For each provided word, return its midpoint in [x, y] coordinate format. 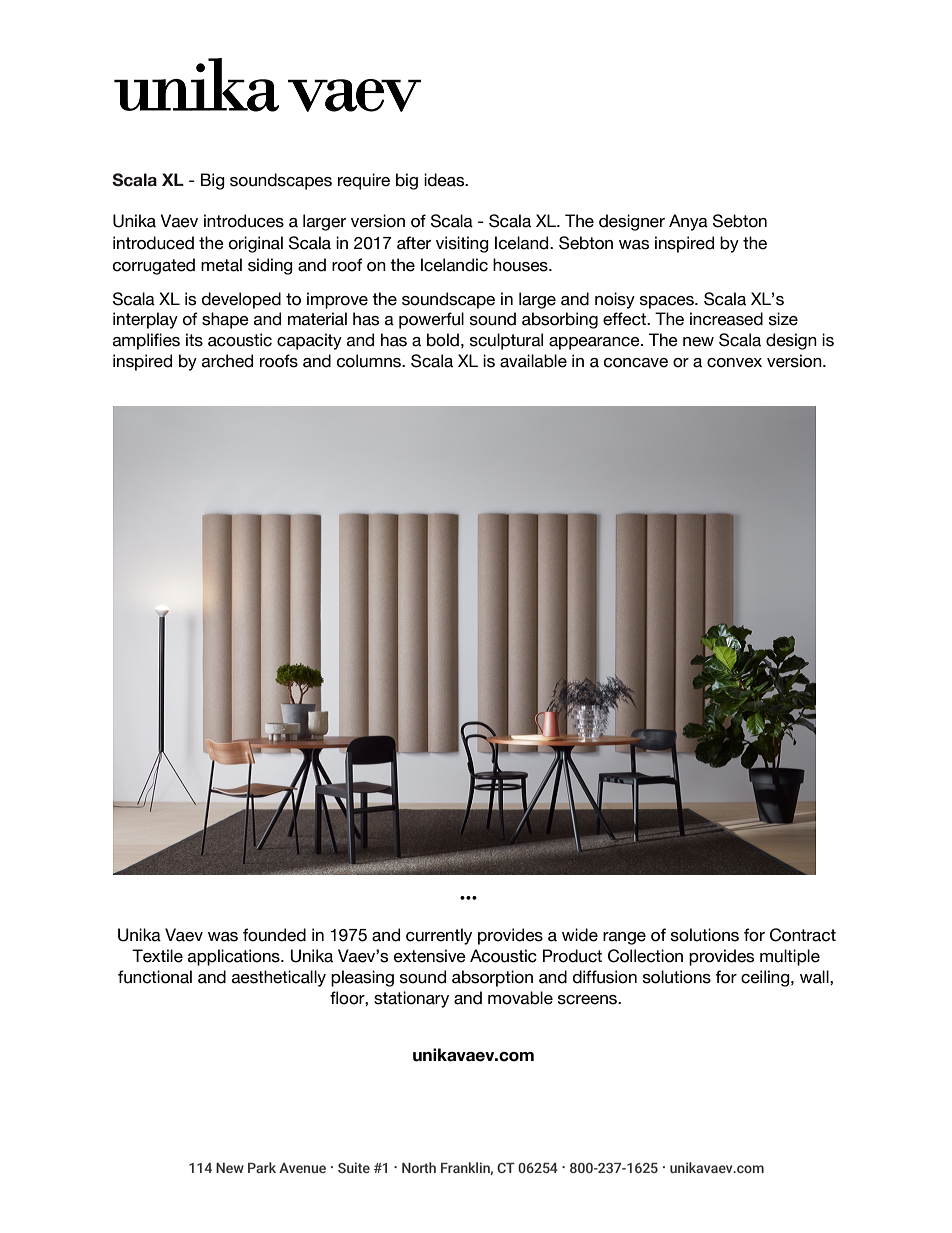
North [419, 1167]
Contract [803, 935]
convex [734, 363]
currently [439, 936]
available [533, 361]
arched [227, 361]
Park [262, 1167]
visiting [462, 244]
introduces [244, 221]
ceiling [766, 978]
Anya [688, 222]
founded [274, 935]
